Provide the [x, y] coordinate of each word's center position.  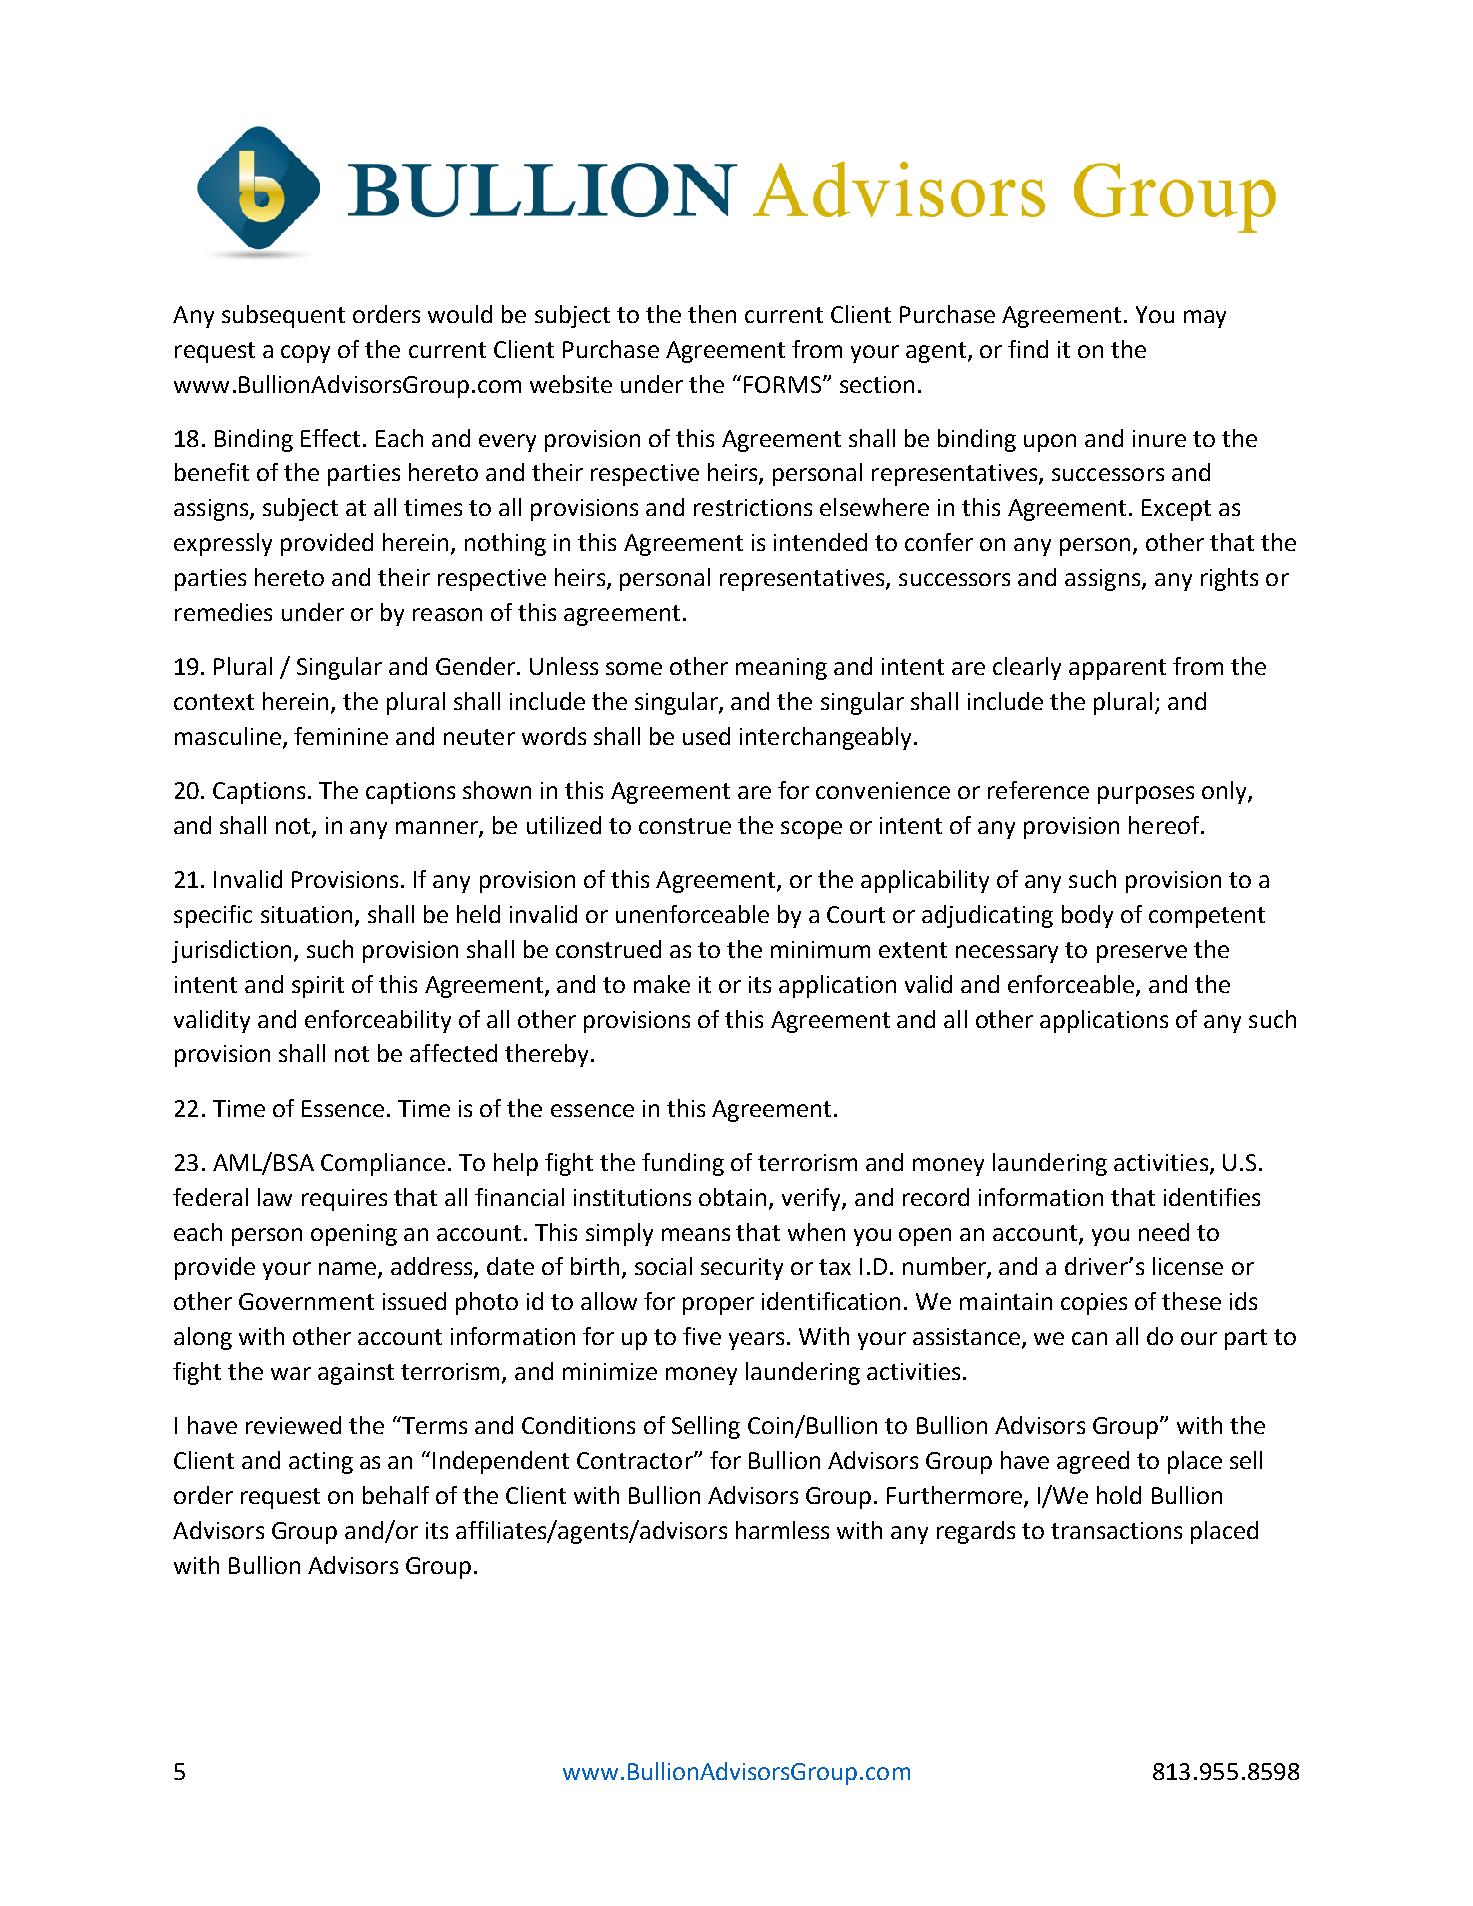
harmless [782, 1530]
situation [306, 914]
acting [321, 1463]
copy [305, 354]
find [1028, 349]
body [1087, 916]
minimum [820, 949]
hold [1119, 1495]
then [712, 314]
